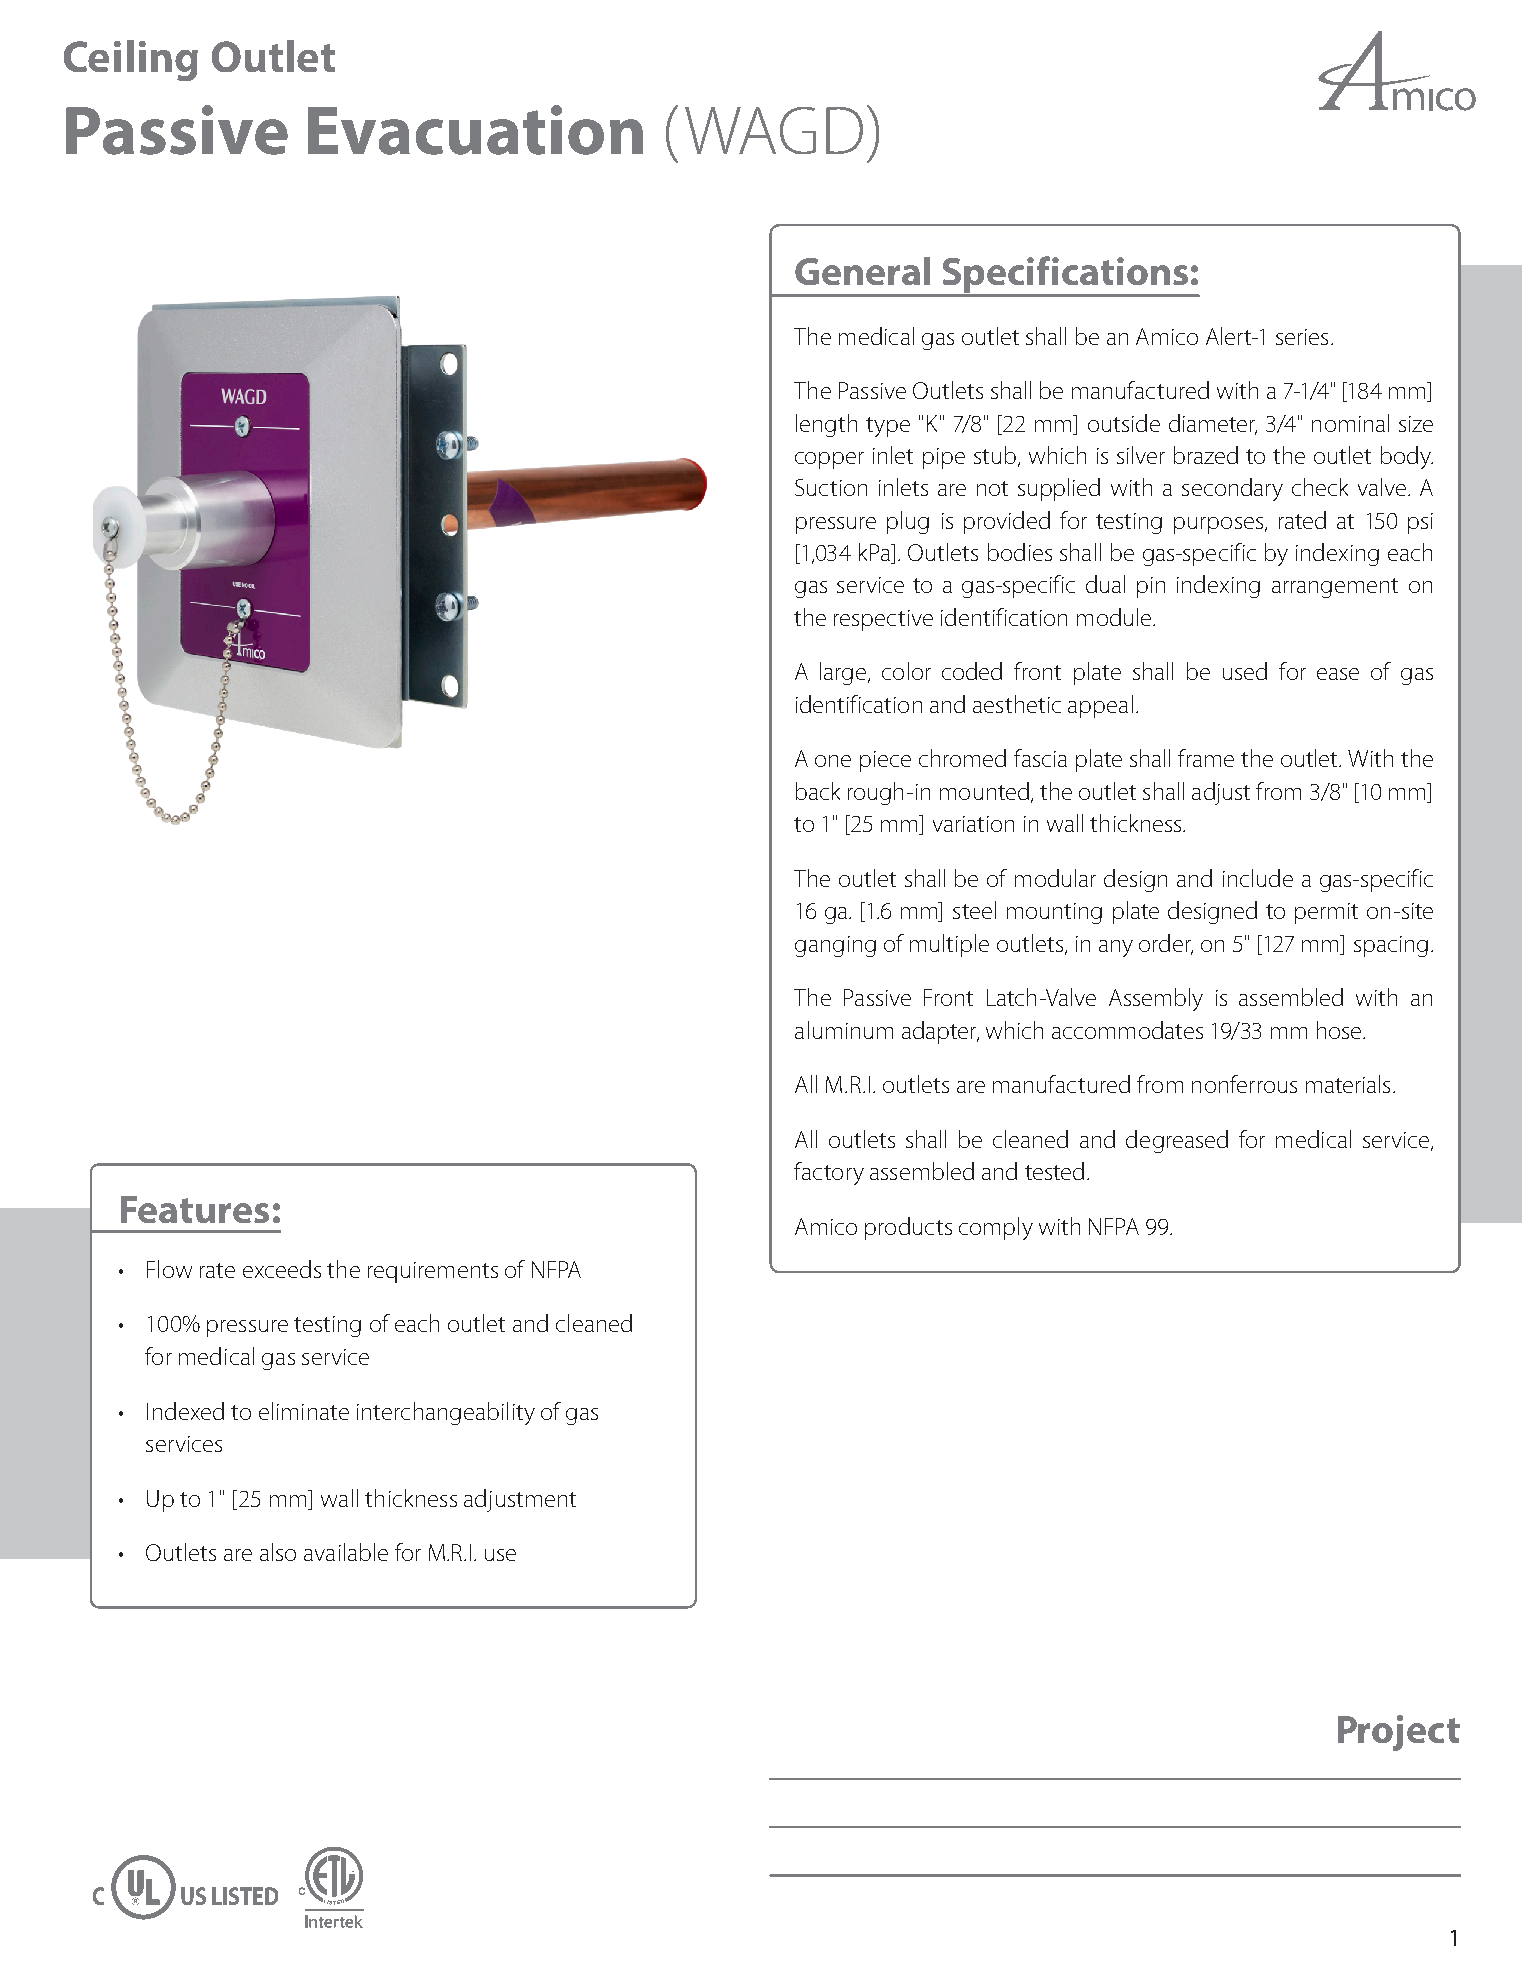  What do you see at coordinates (835, 946) in the image?
I see `ganging` at bounding box center [835, 946].
